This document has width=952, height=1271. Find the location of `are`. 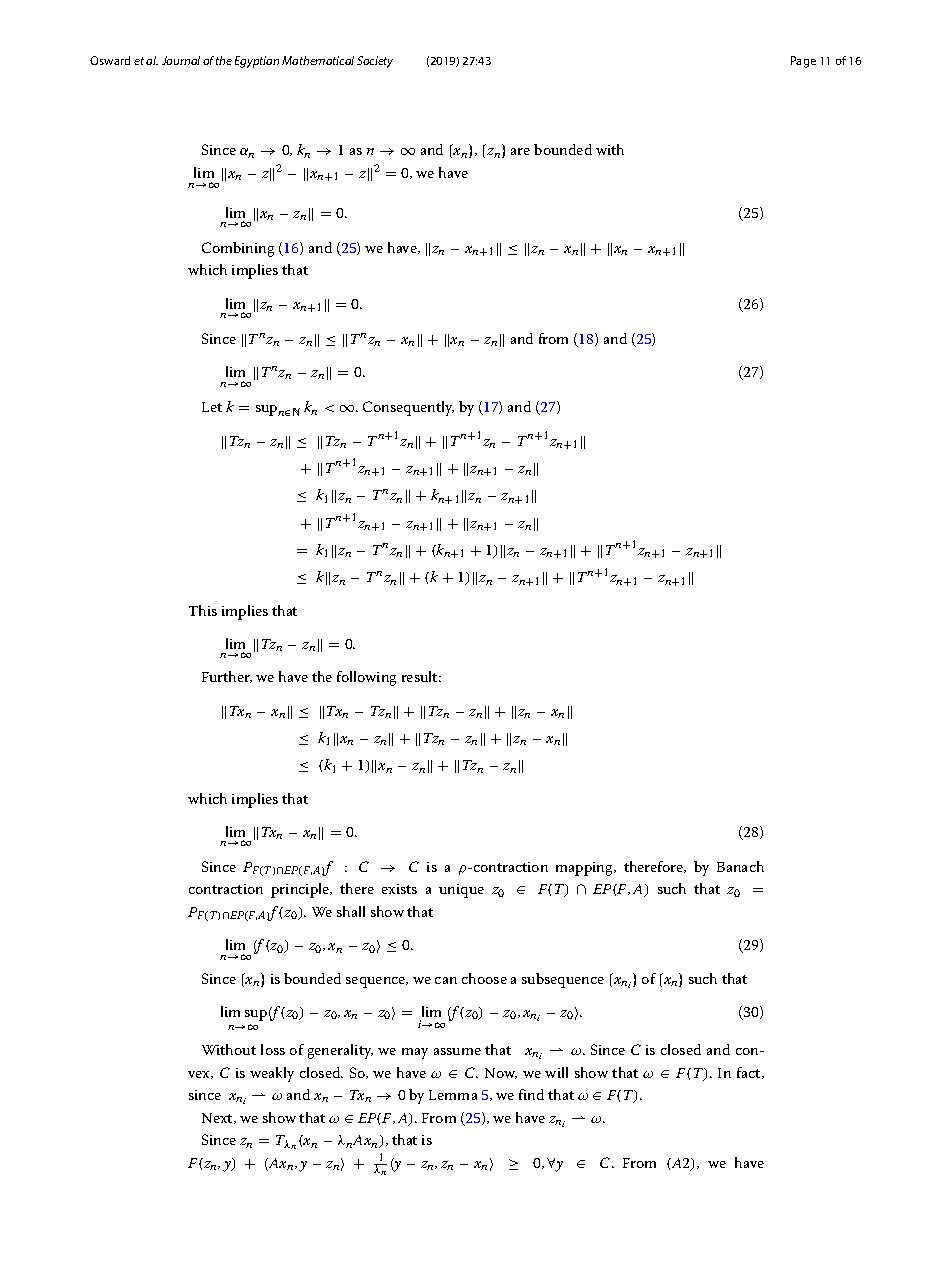

are is located at coordinates (520, 151).
